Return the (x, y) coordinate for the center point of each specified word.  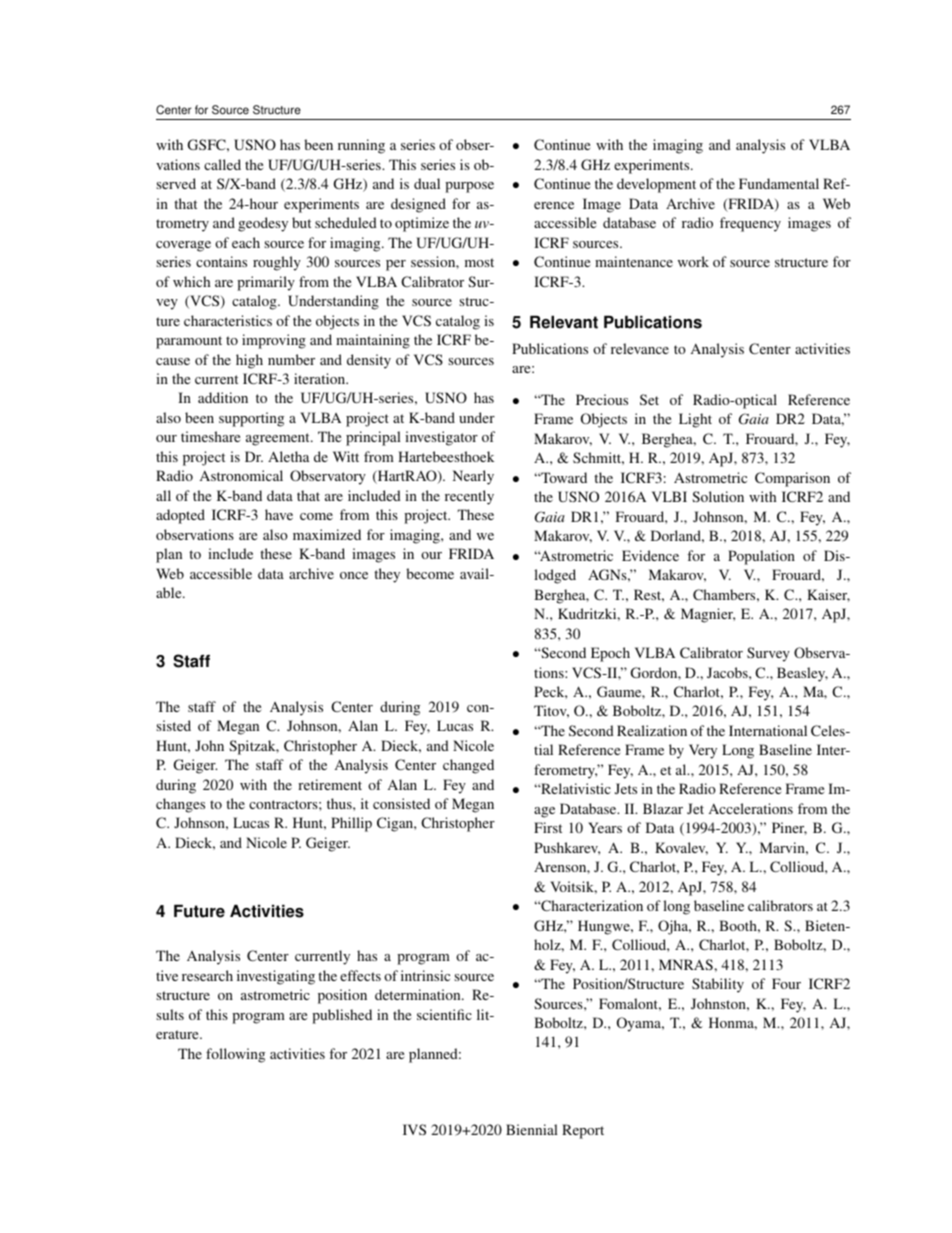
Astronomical (241, 475)
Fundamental (779, 183)
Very (703, 751)
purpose (469, 187)
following (235, 1055)
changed (468, 766)
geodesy (263, 224)
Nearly (473, 477)
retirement (330, 784)
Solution (718, 496)
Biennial (532, 1129)
